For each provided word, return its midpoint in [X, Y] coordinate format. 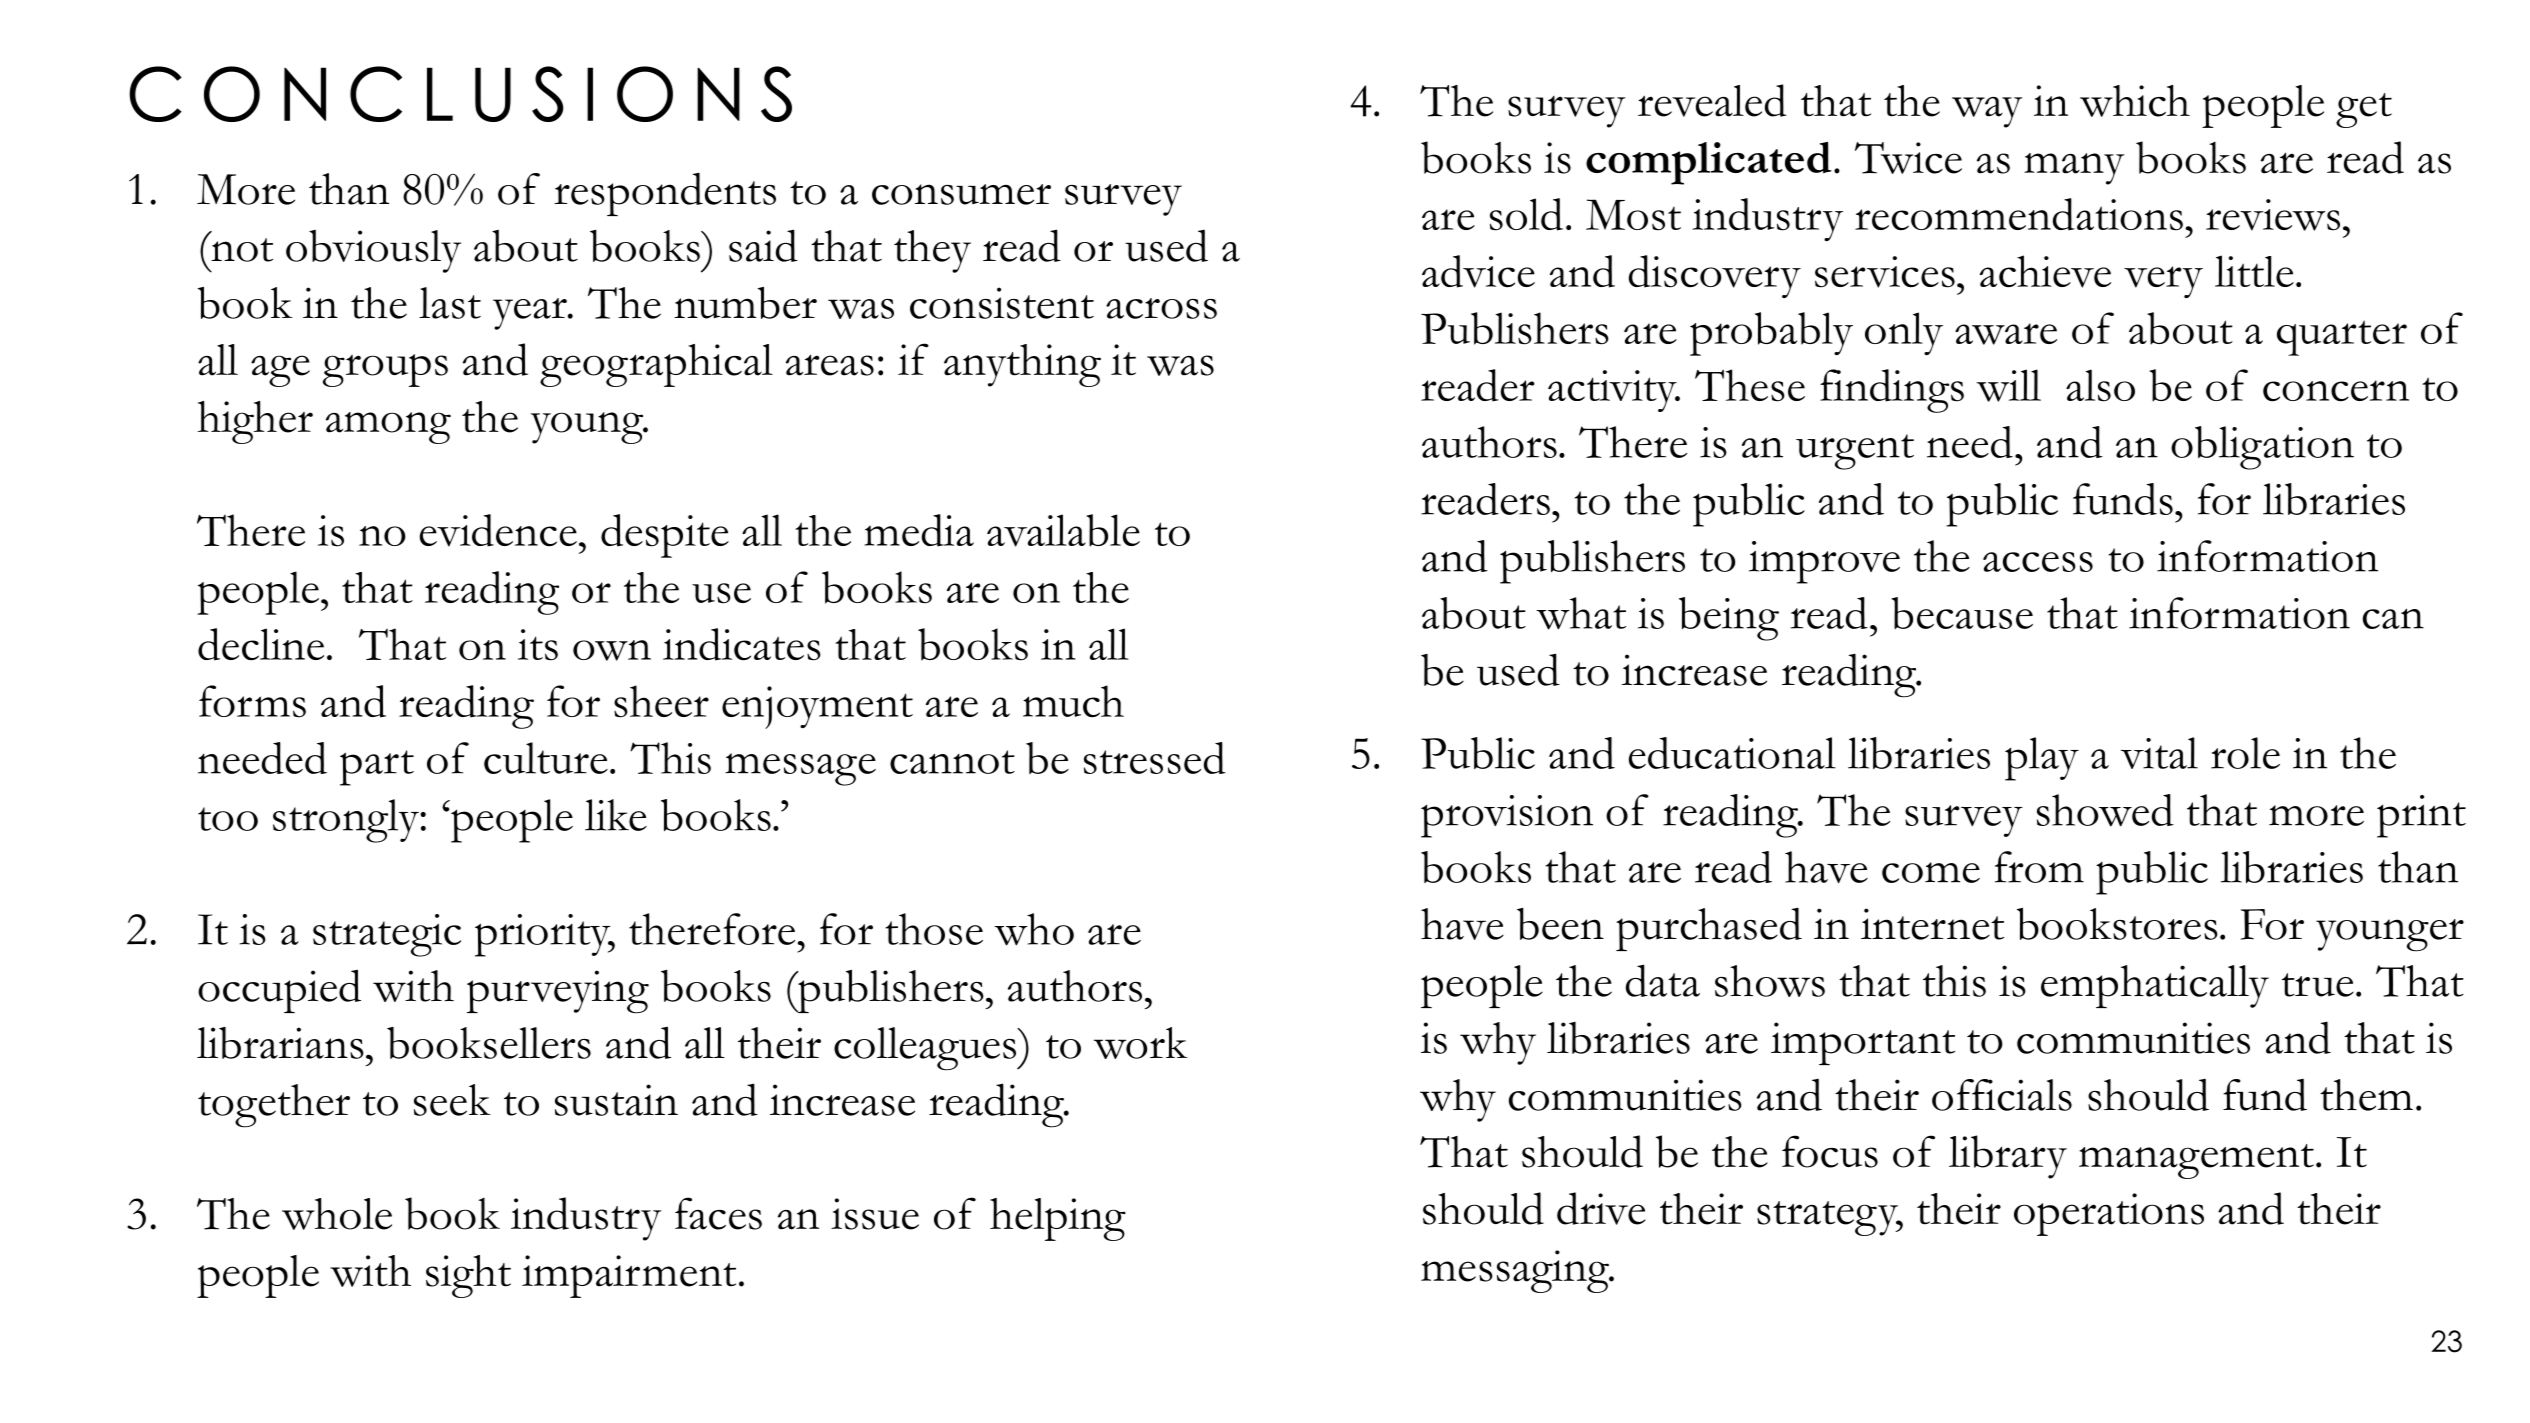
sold [1526, 214]
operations [2109, 1214]
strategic [387, 935]
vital [2159, 753]
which [2135, 101]
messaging [1516, 1271]
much [1073, 701]
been [1560, 924]
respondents [665, 194]
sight [468, 1276]
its [538, 645]
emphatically [2155, 986]
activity [1613, 391]
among [388, 428]
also [2100, 385]
